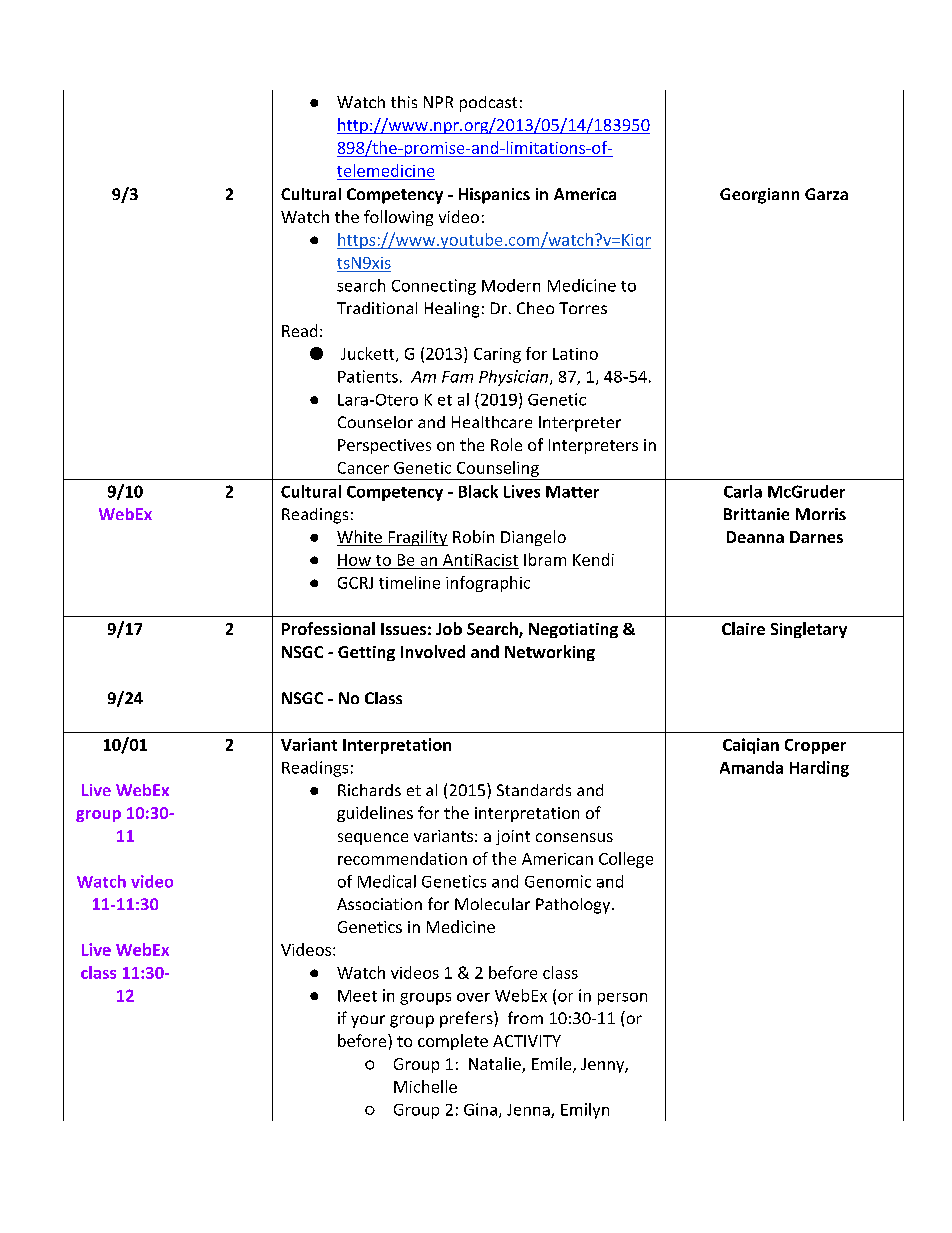  I want to click on sequence, so click(373, 839).
